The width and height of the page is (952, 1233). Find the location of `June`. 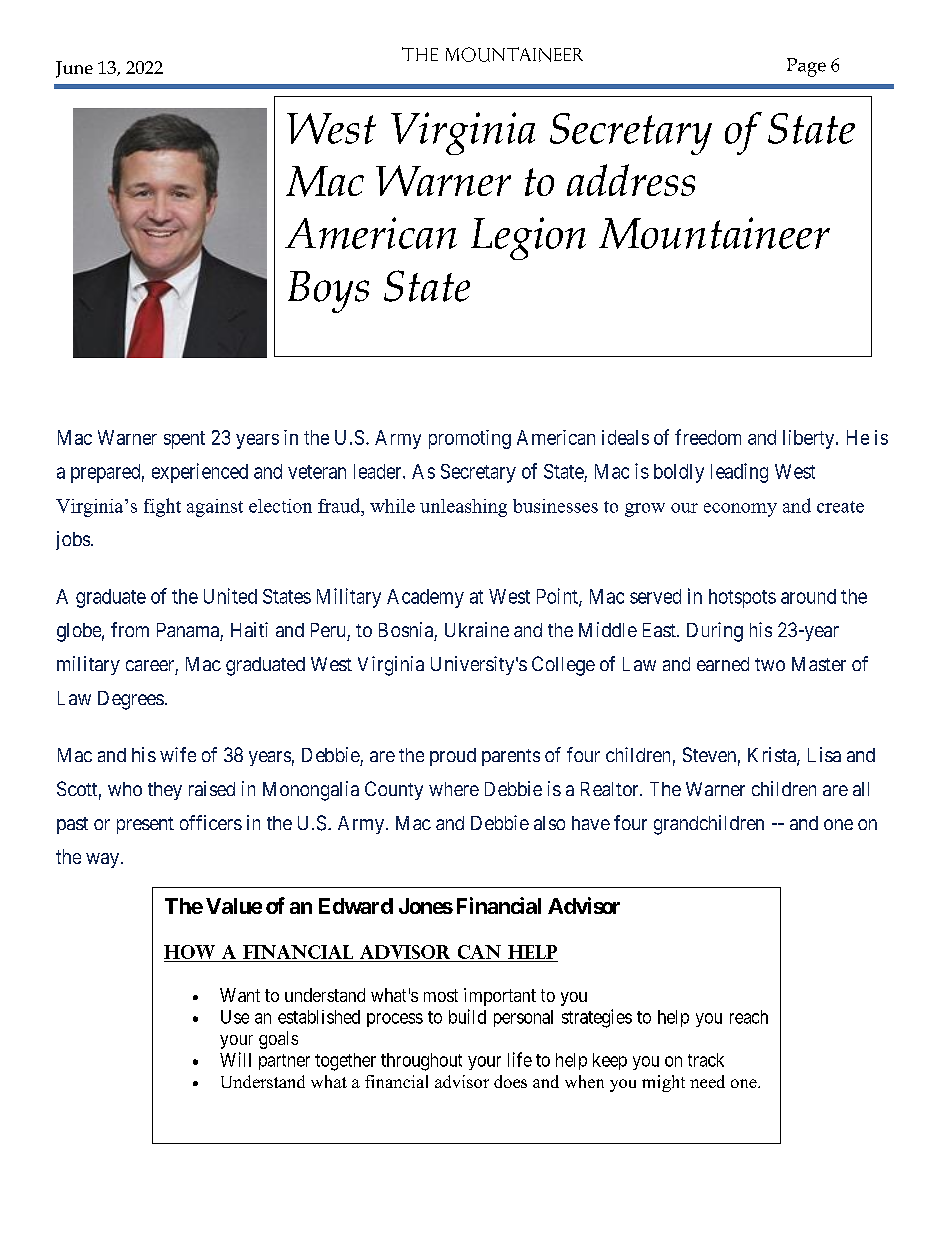

June is located at coordinates (74, 69).
